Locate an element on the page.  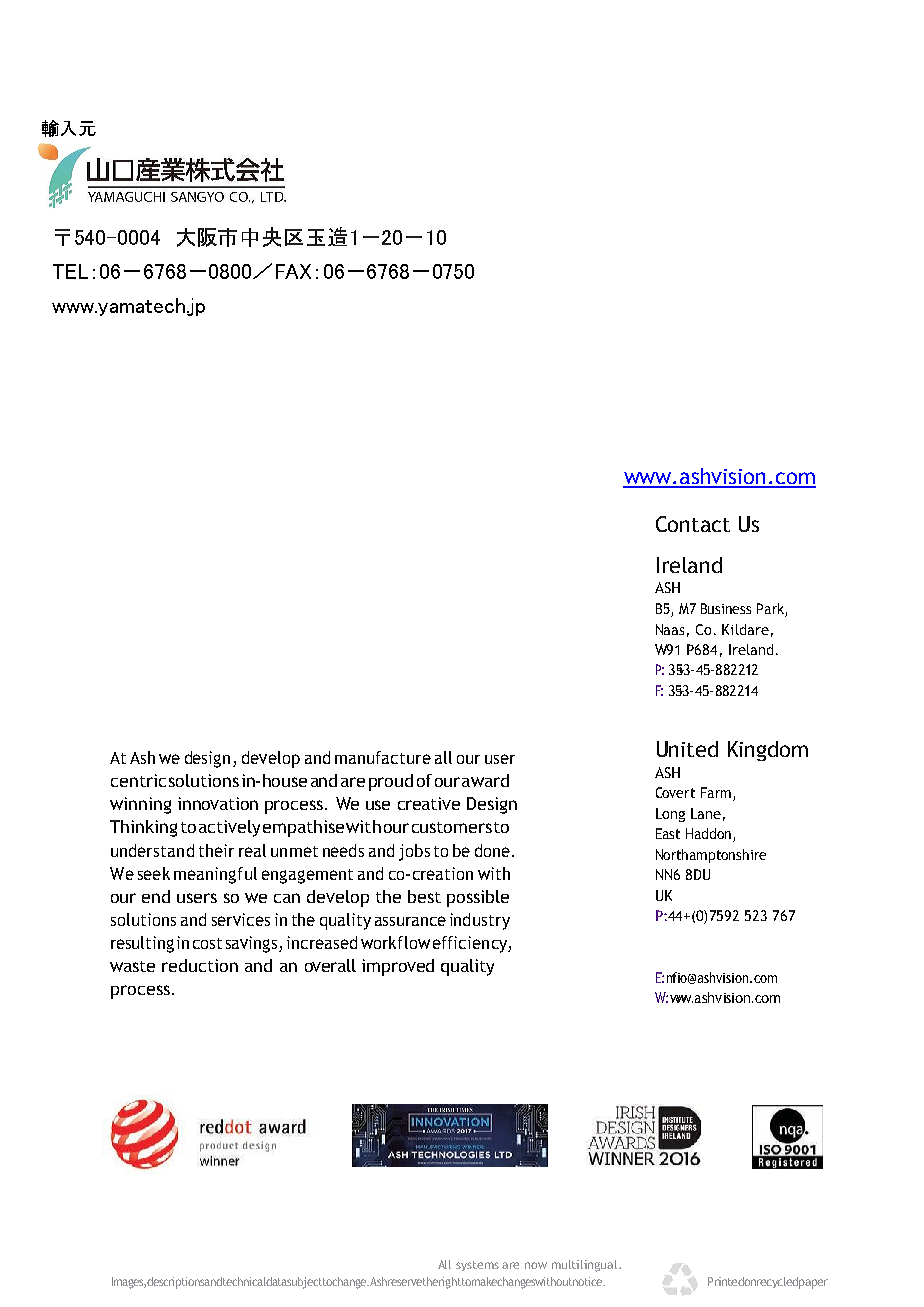
improved is located at coordinates (398, 967).
